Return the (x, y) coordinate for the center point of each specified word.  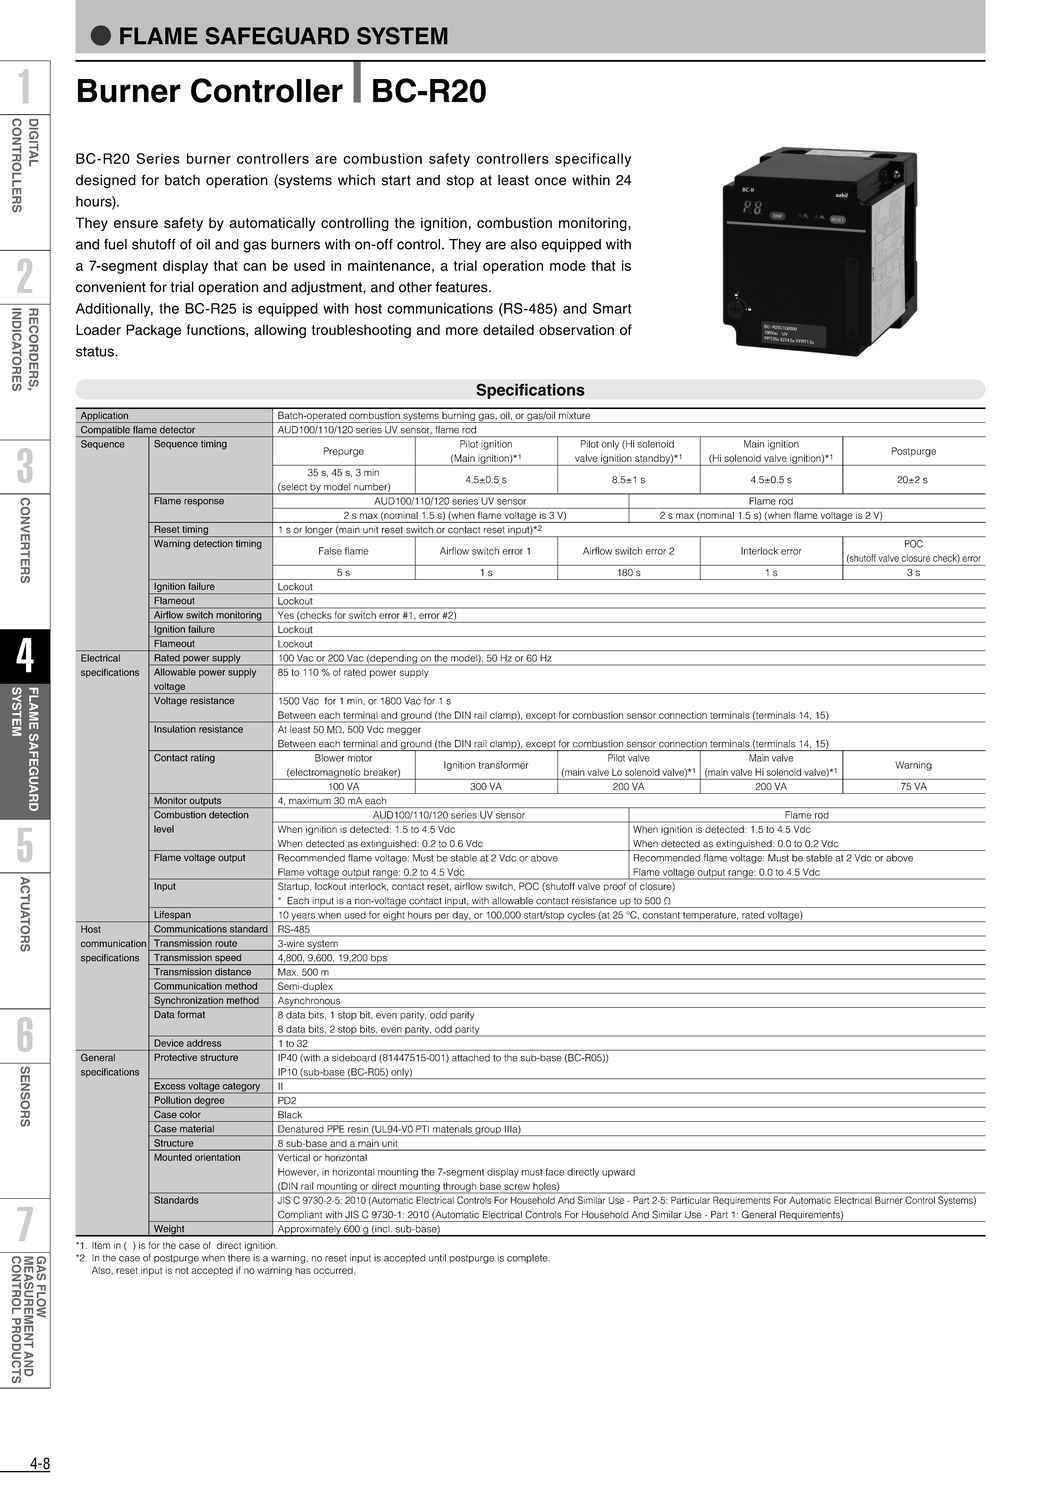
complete (528, 1258)
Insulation (175, 729)
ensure (136, 224)
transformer (504, 765)
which (356, 180)
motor (360, 758)
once (550, 181)
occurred (334, 1270)
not (182, 1270)
